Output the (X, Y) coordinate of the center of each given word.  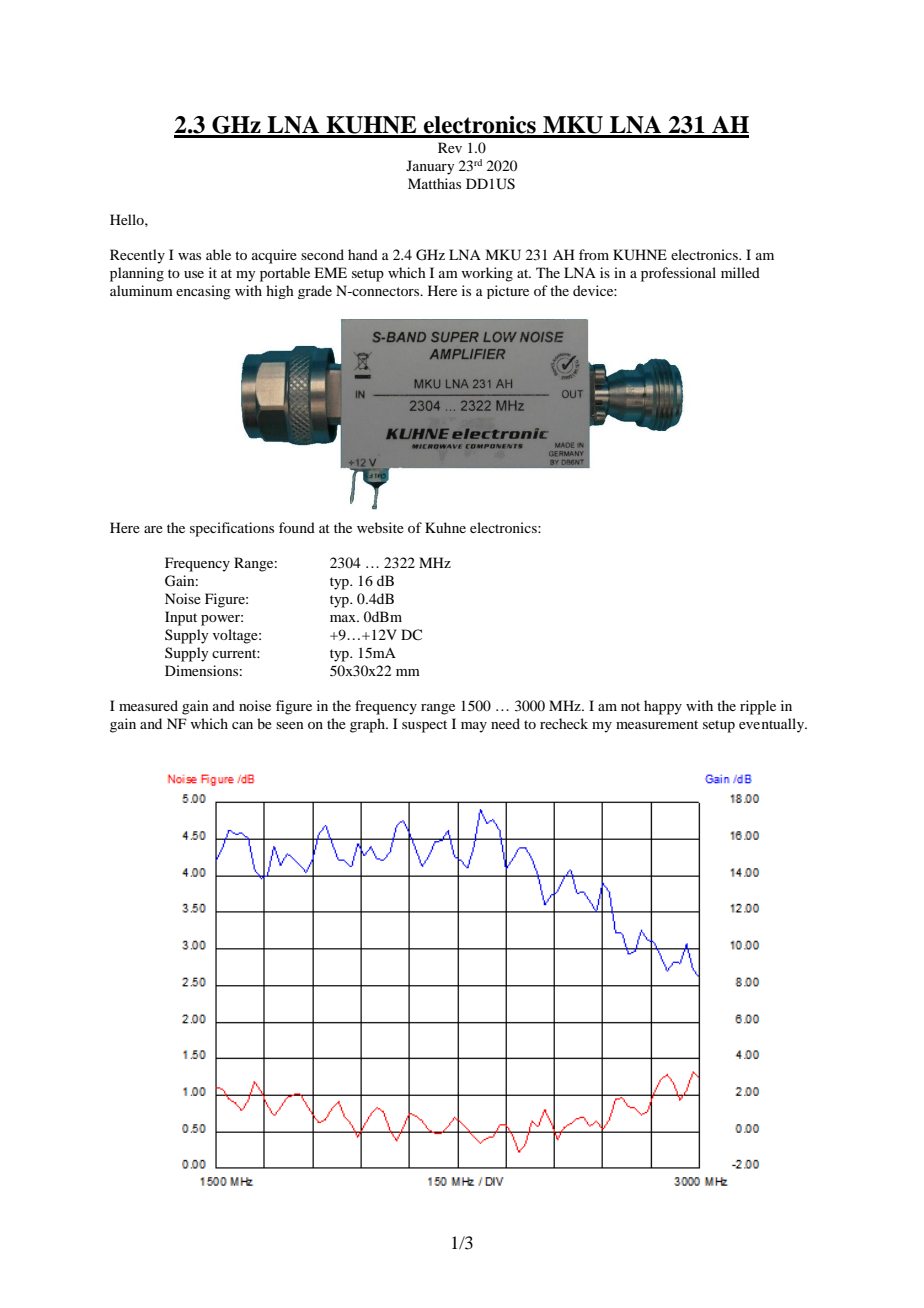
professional (678, 274)
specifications (232, 529)
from (594, 254)
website (380, 527)
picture (508, 292)
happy (663, 707)
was (189, 256)
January (430, 167)
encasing (203, 292)
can (242, 725)
